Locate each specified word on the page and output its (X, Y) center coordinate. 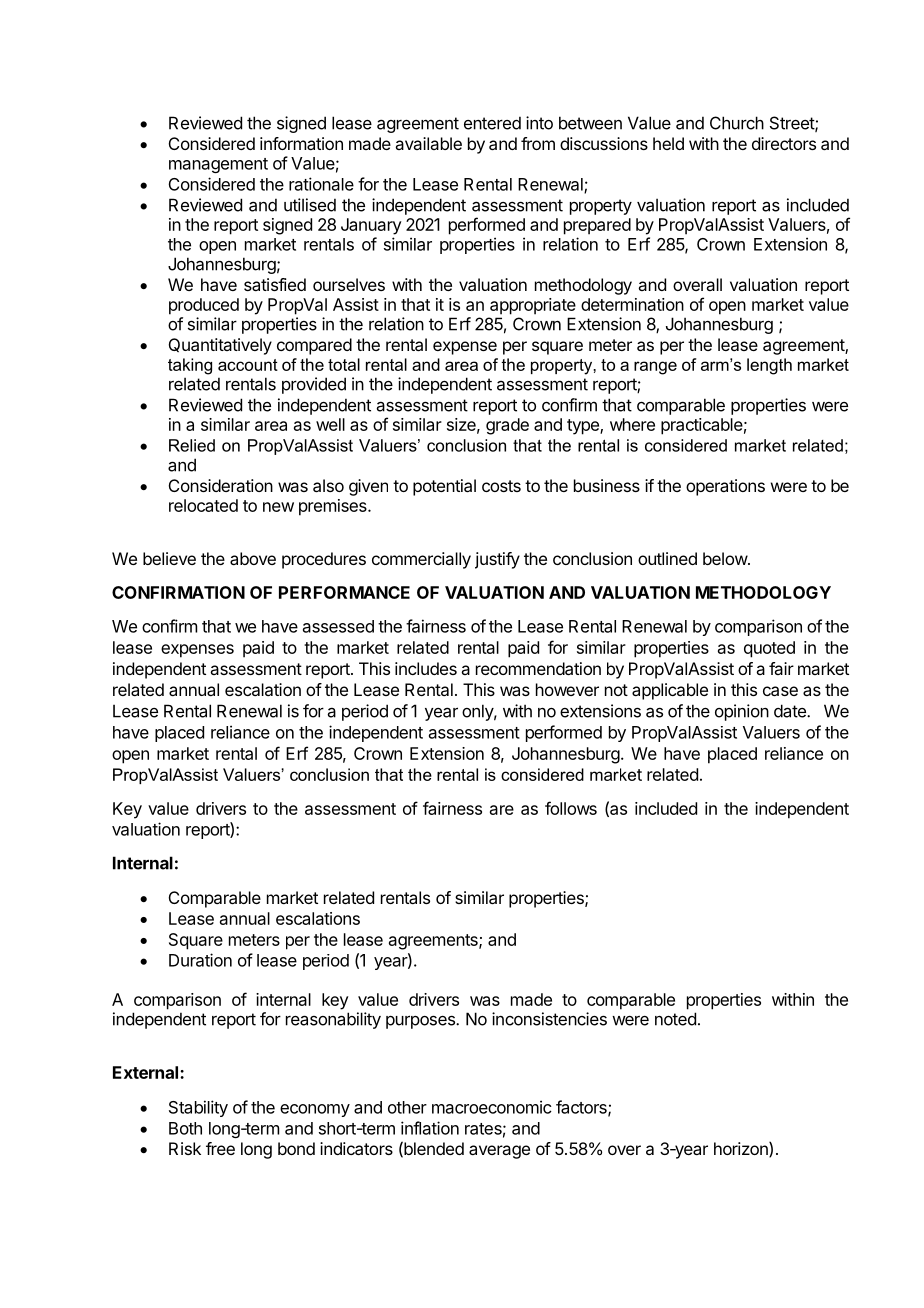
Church (737, 123)
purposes (421, 1022)
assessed (338, 626)
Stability (198, 1108)
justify (497, 560)
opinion (742, 712)
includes (426, 668)
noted (675, 1019)
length (769, 366)
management (218, 165)
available (428, 143)
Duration (200, 960)
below (726, 558)
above (253, 558)
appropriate (533, 306)
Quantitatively (220, 346)
